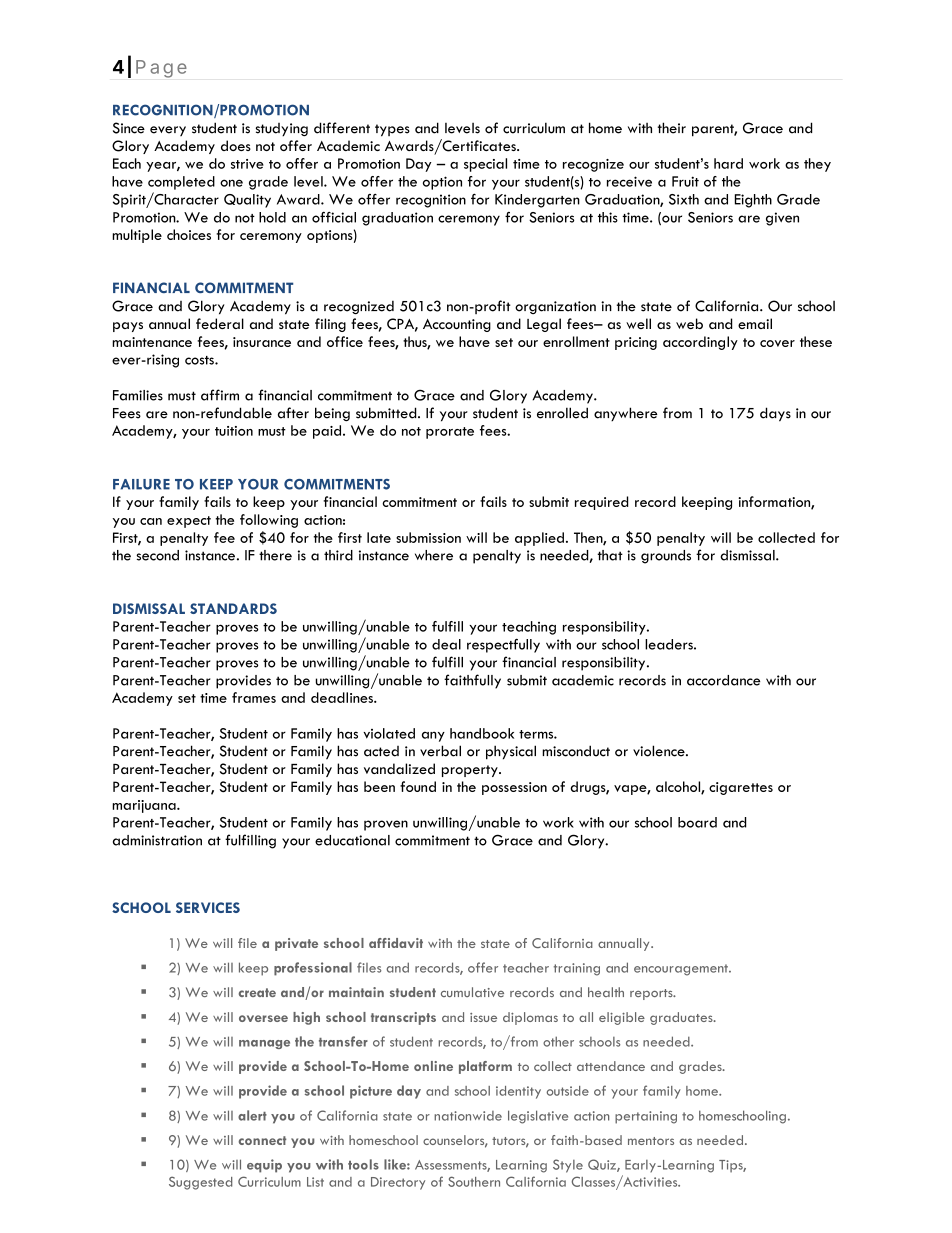  What do you see at coordinates (233, 608) in the document?
I see `STANDARDS` at bounding box center [233, 608].
